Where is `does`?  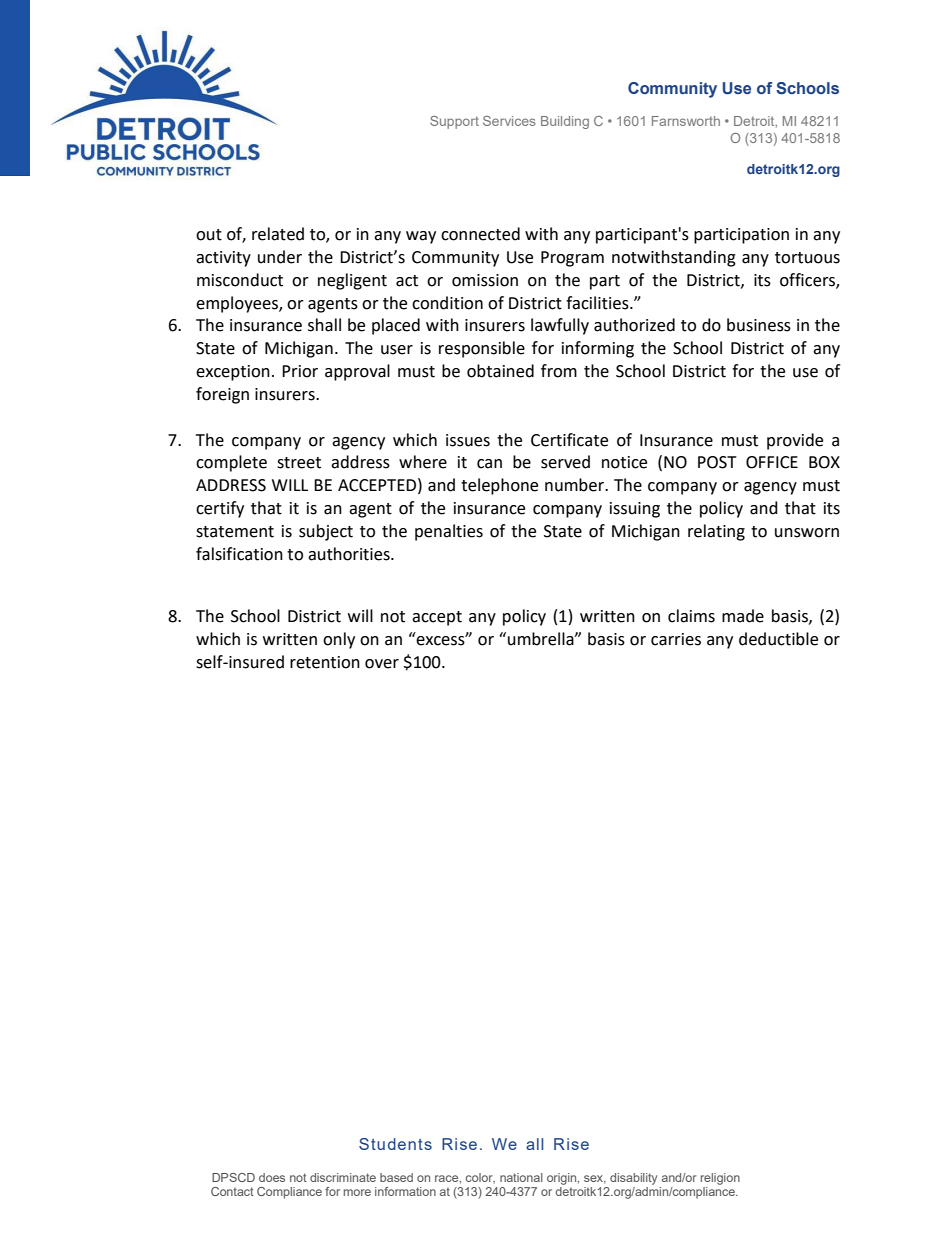 does is located at coordinates (272, 1177).
